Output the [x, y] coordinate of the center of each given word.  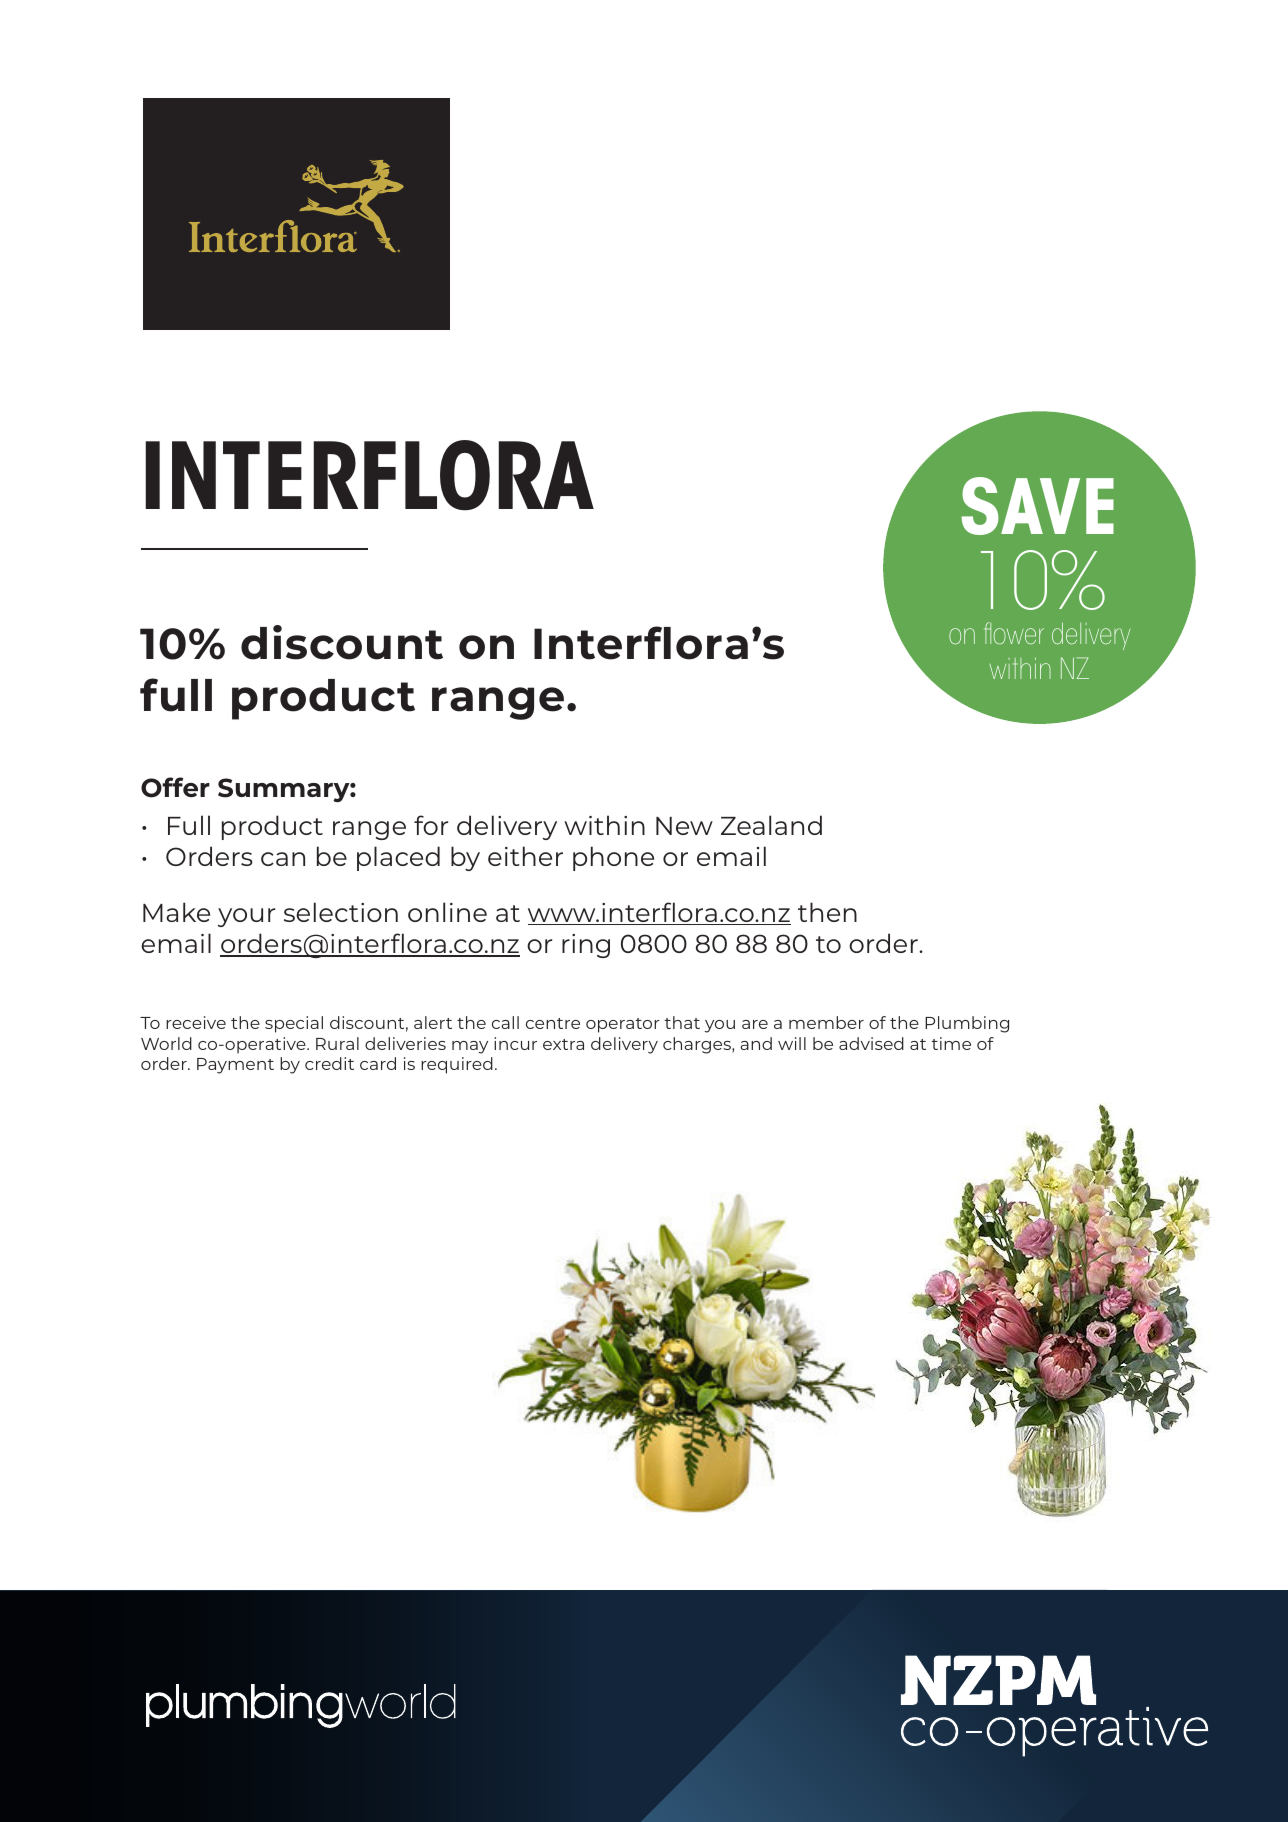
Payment [235, 1066]
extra [563, 1044]
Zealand [771, 825]
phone [613, 858]
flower [1014, 633]
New [684, 826]
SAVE [1037, 506]
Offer [175, 787]
